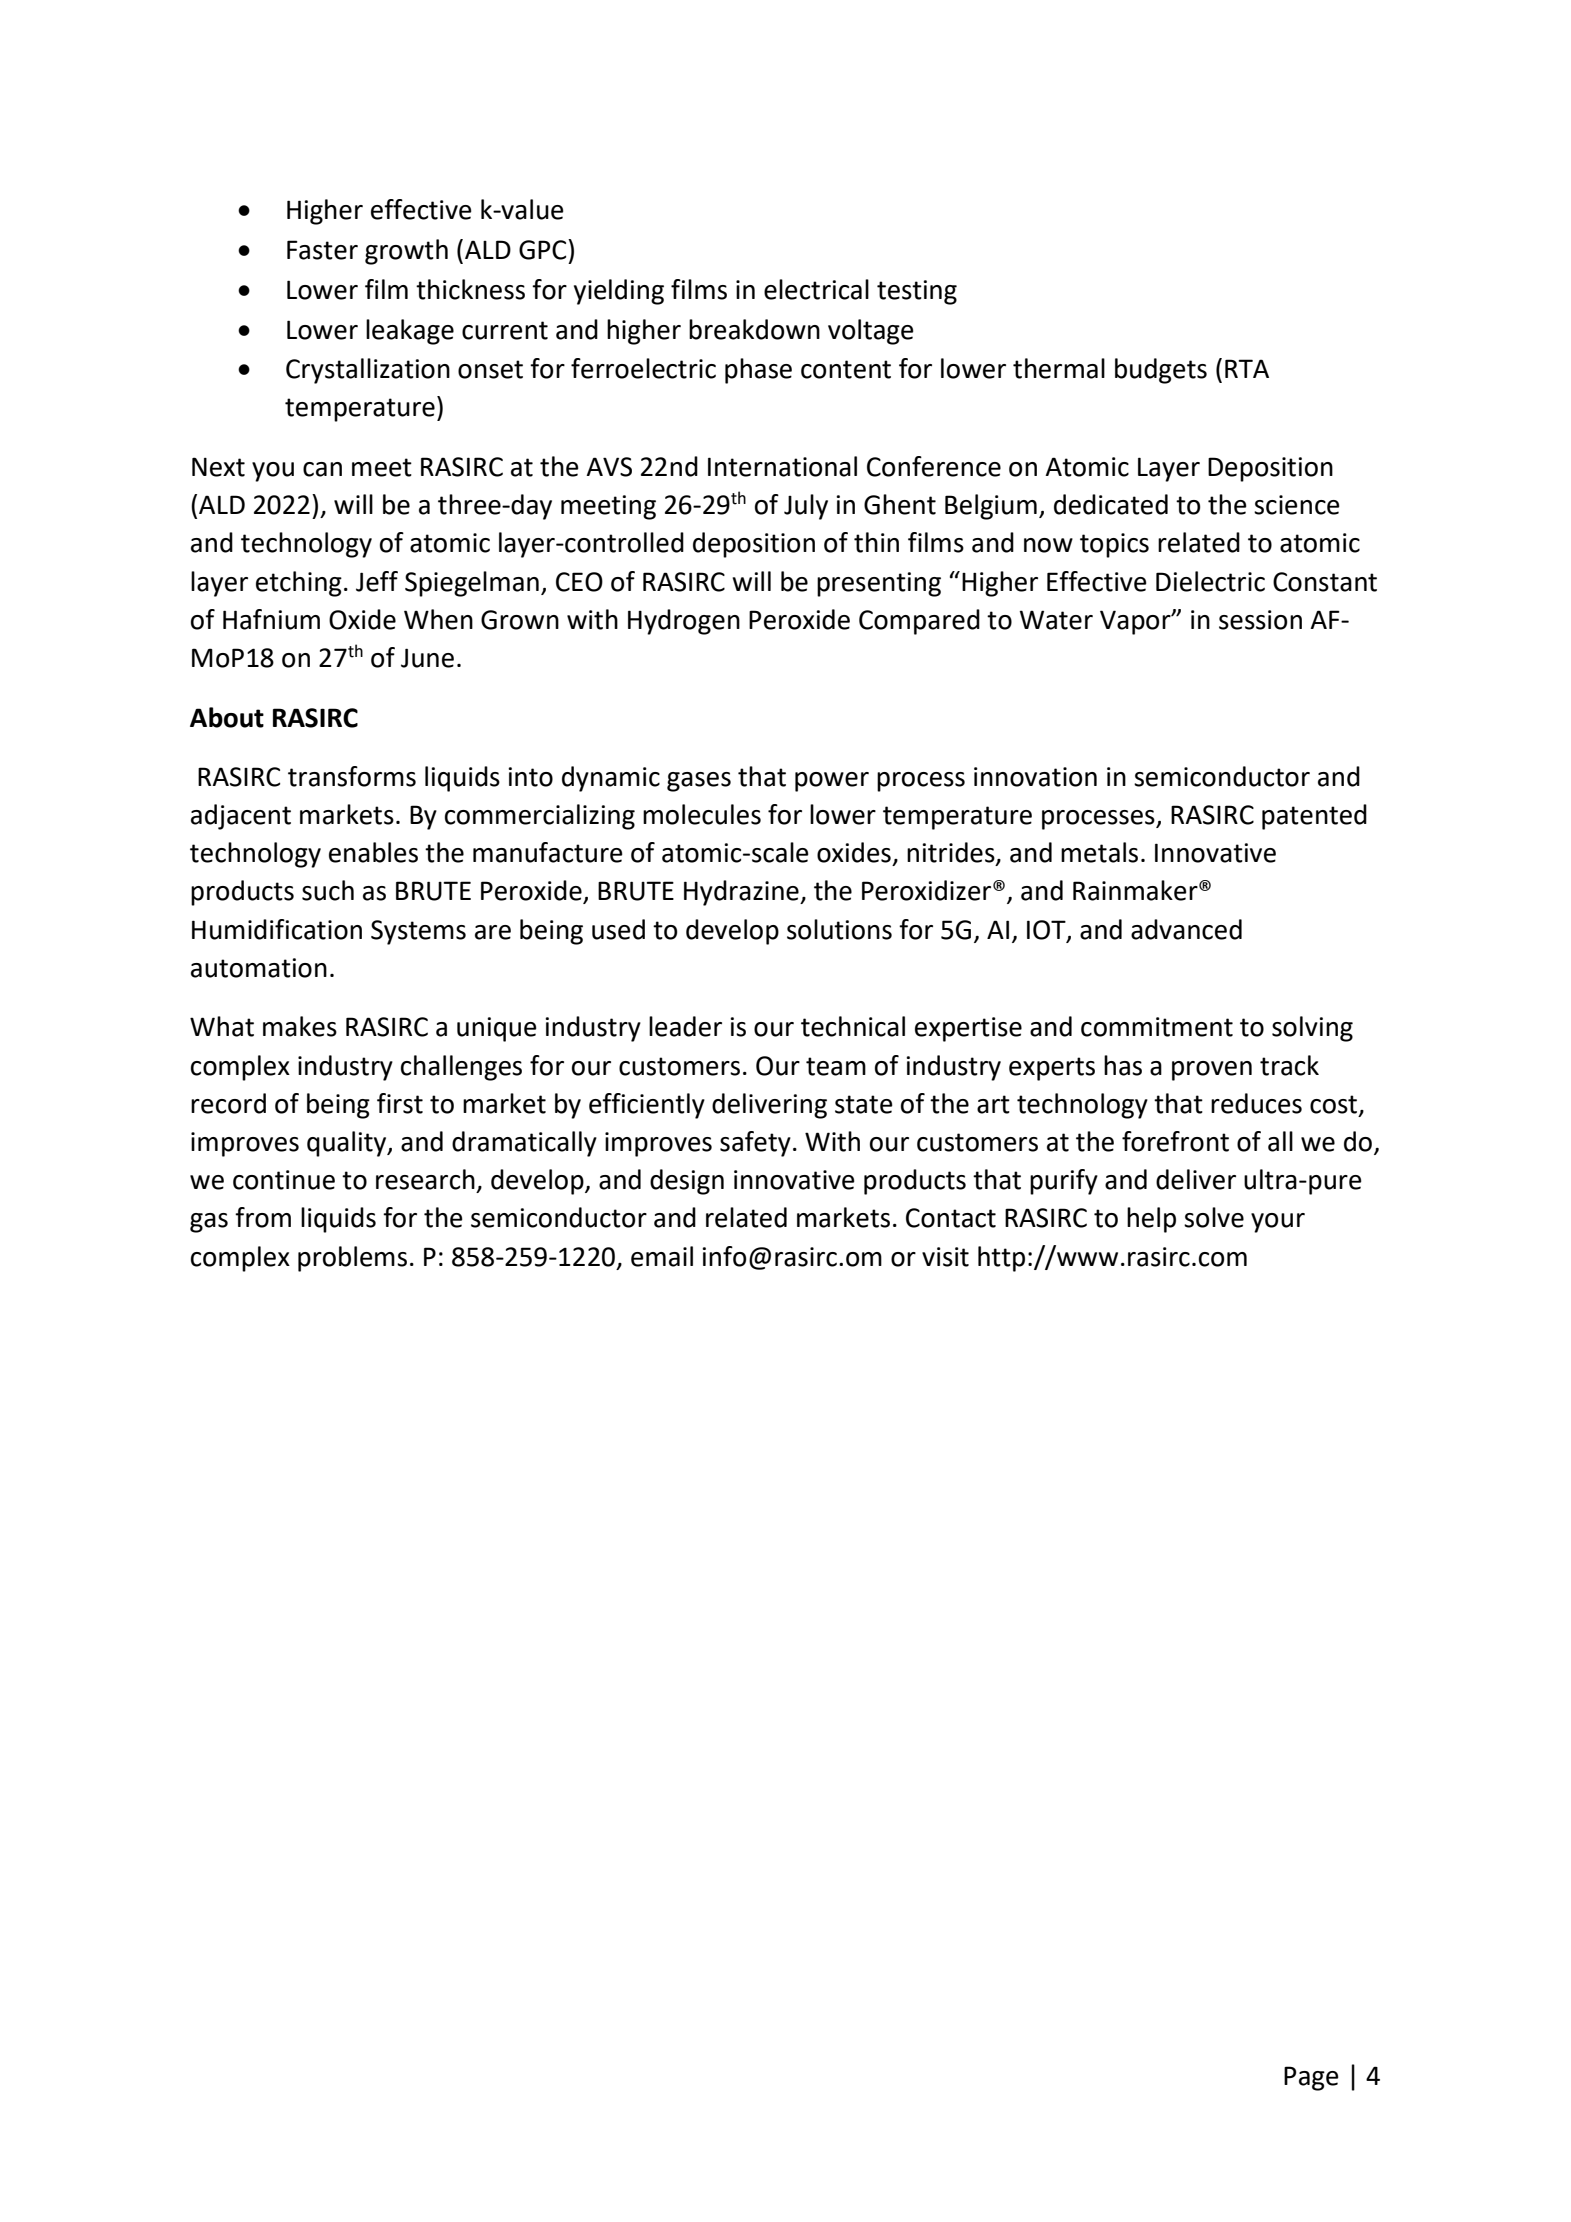 The width and height of the screenshot is (1571, 2222). I want to click on safety, so click(755, 1144).
